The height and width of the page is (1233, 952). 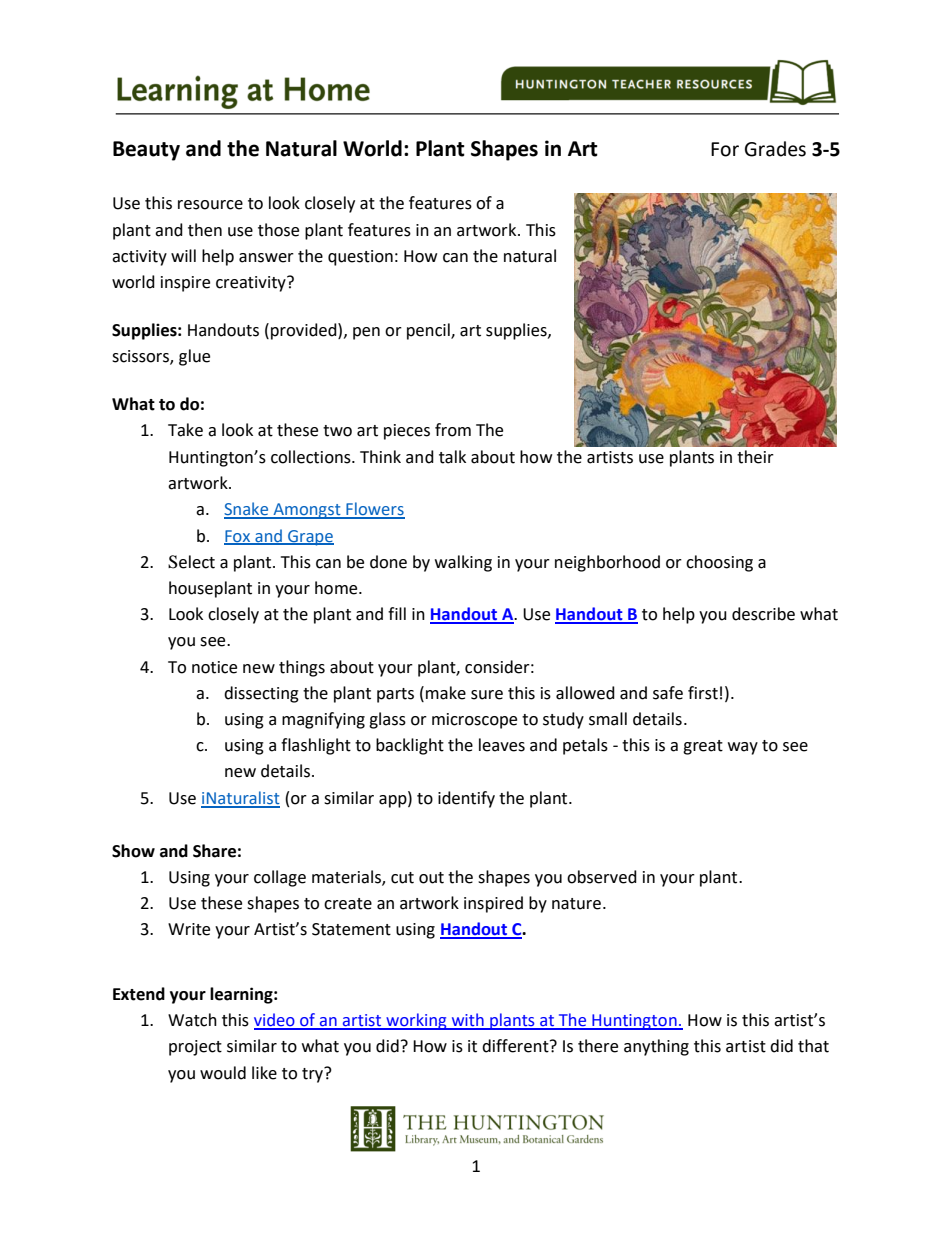 What do you see at coordinates (360, 258) in the page?
I see `question` at bounding box center [360, 258].
